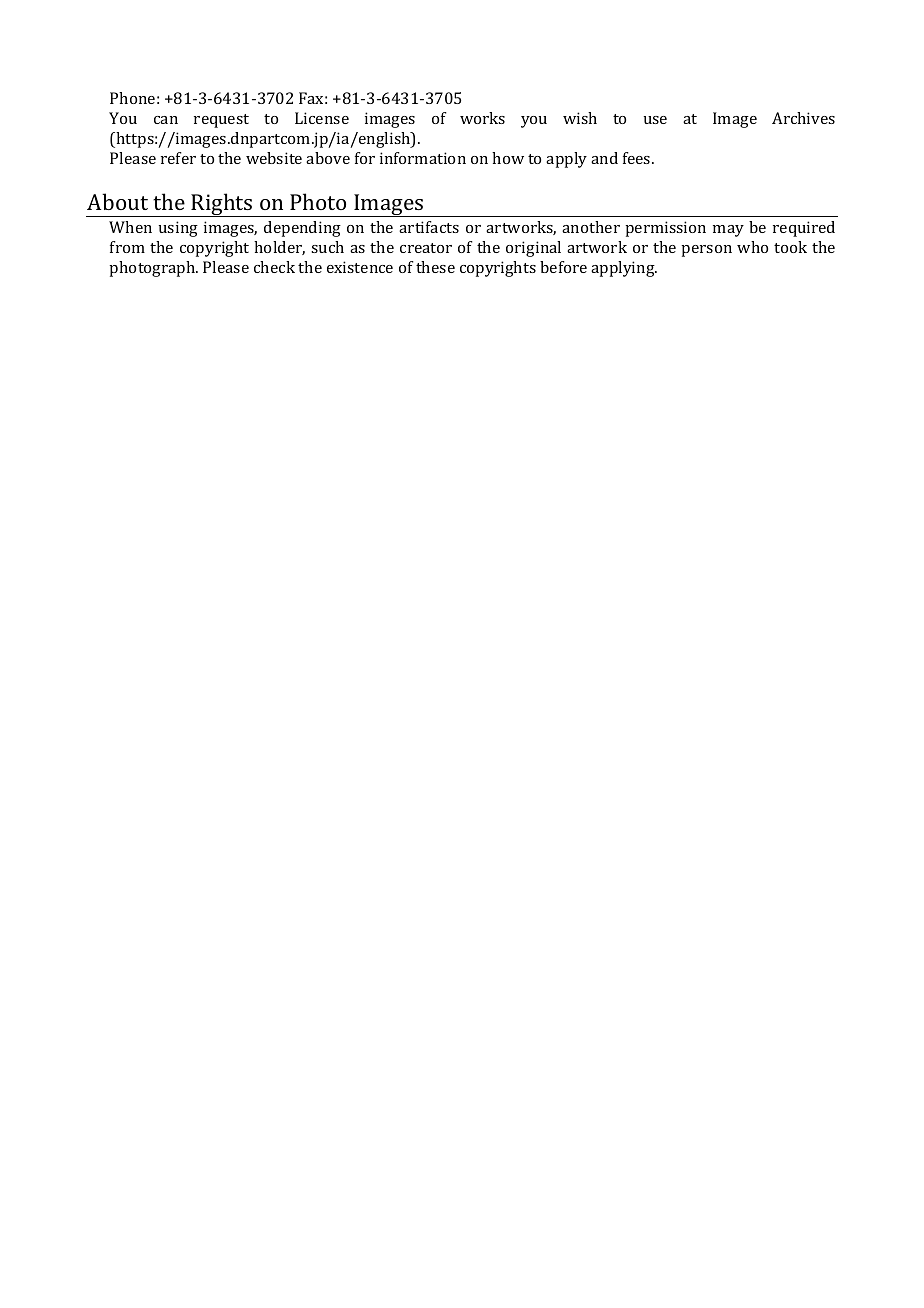 The image size is (924, 1308). I want to click on person, so click(706, 251).
